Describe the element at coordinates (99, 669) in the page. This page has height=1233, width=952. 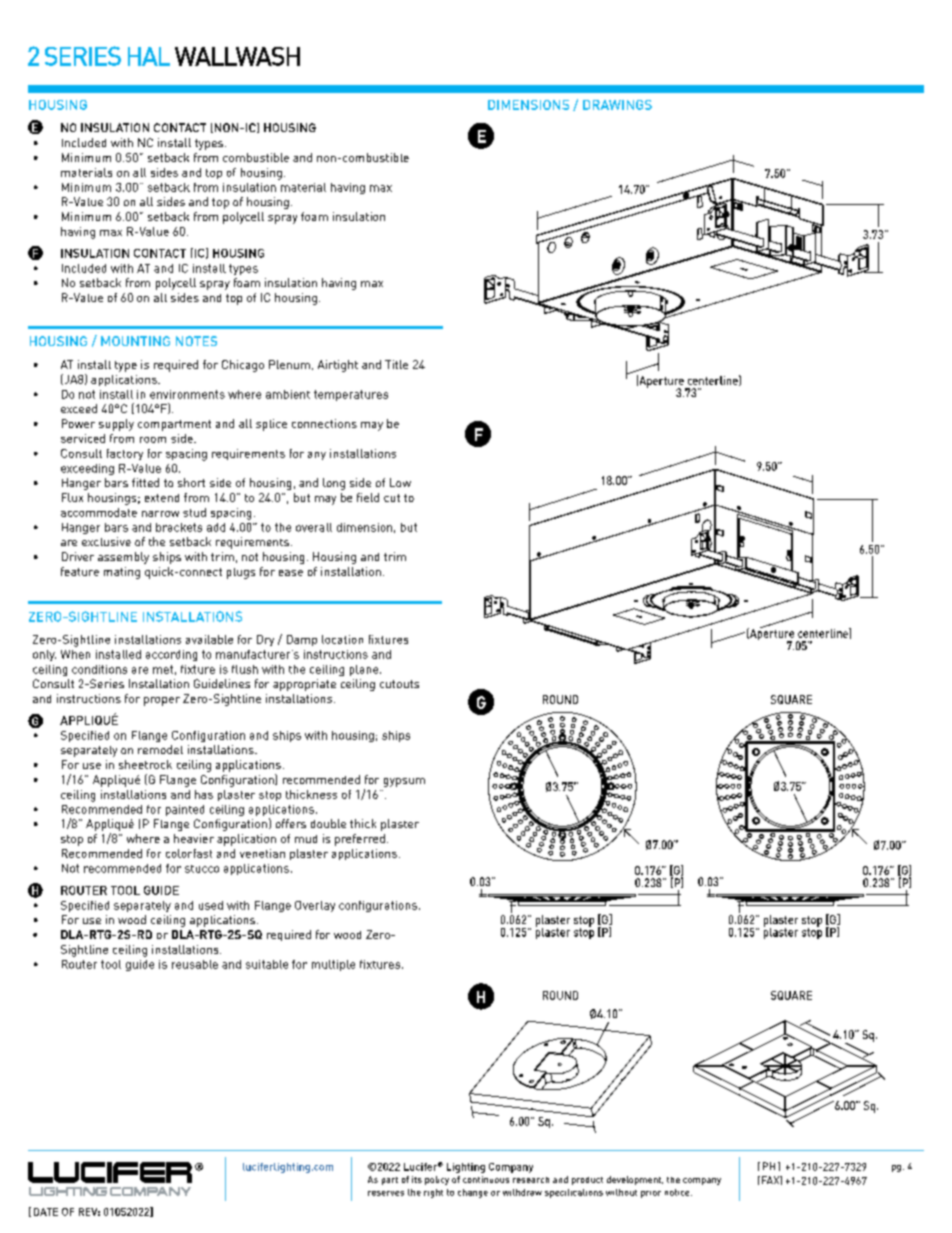
I see `conditions` at that location.
